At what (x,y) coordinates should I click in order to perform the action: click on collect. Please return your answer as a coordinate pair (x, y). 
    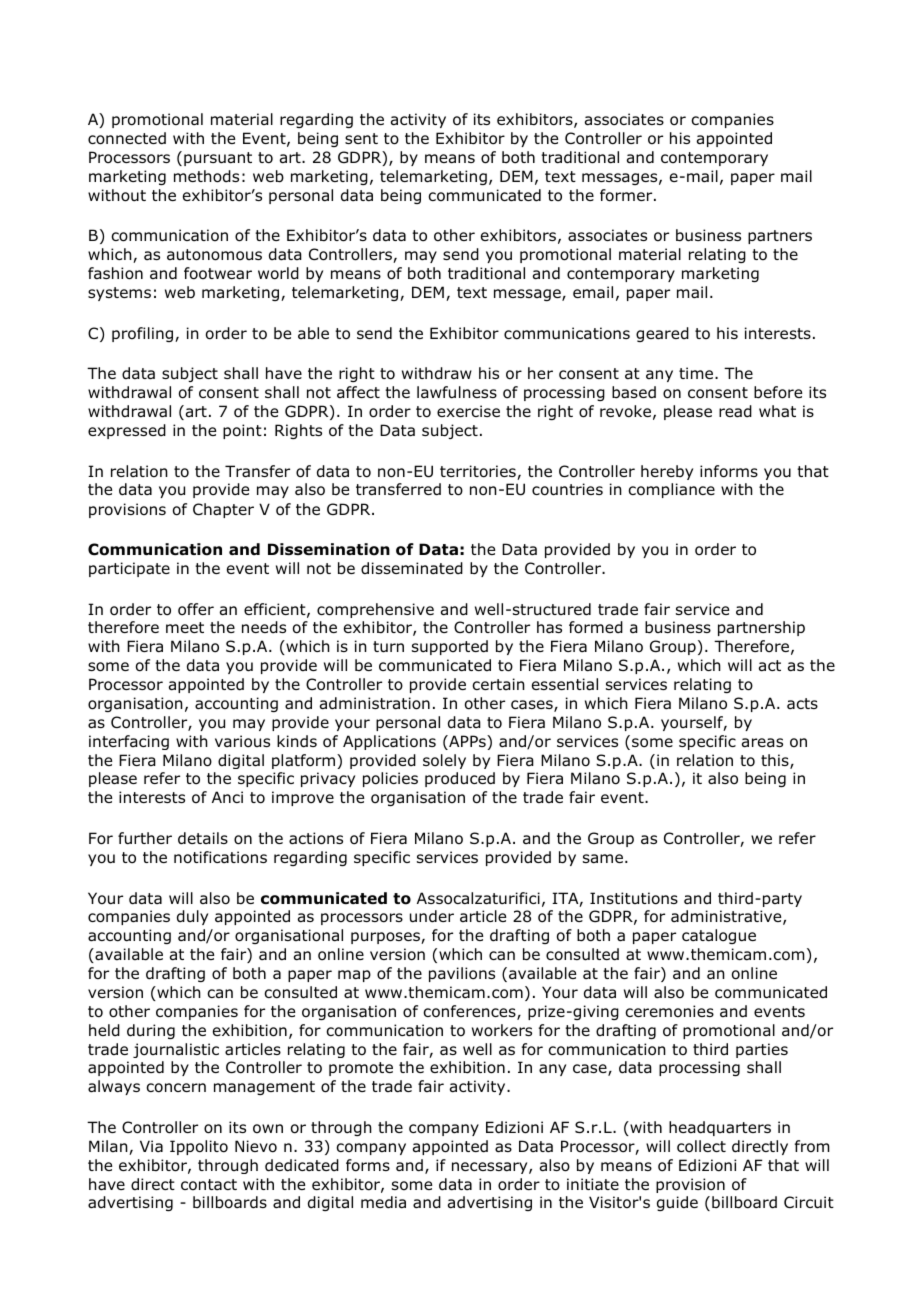
    Looking at the image, I should click on (701, 1146).
